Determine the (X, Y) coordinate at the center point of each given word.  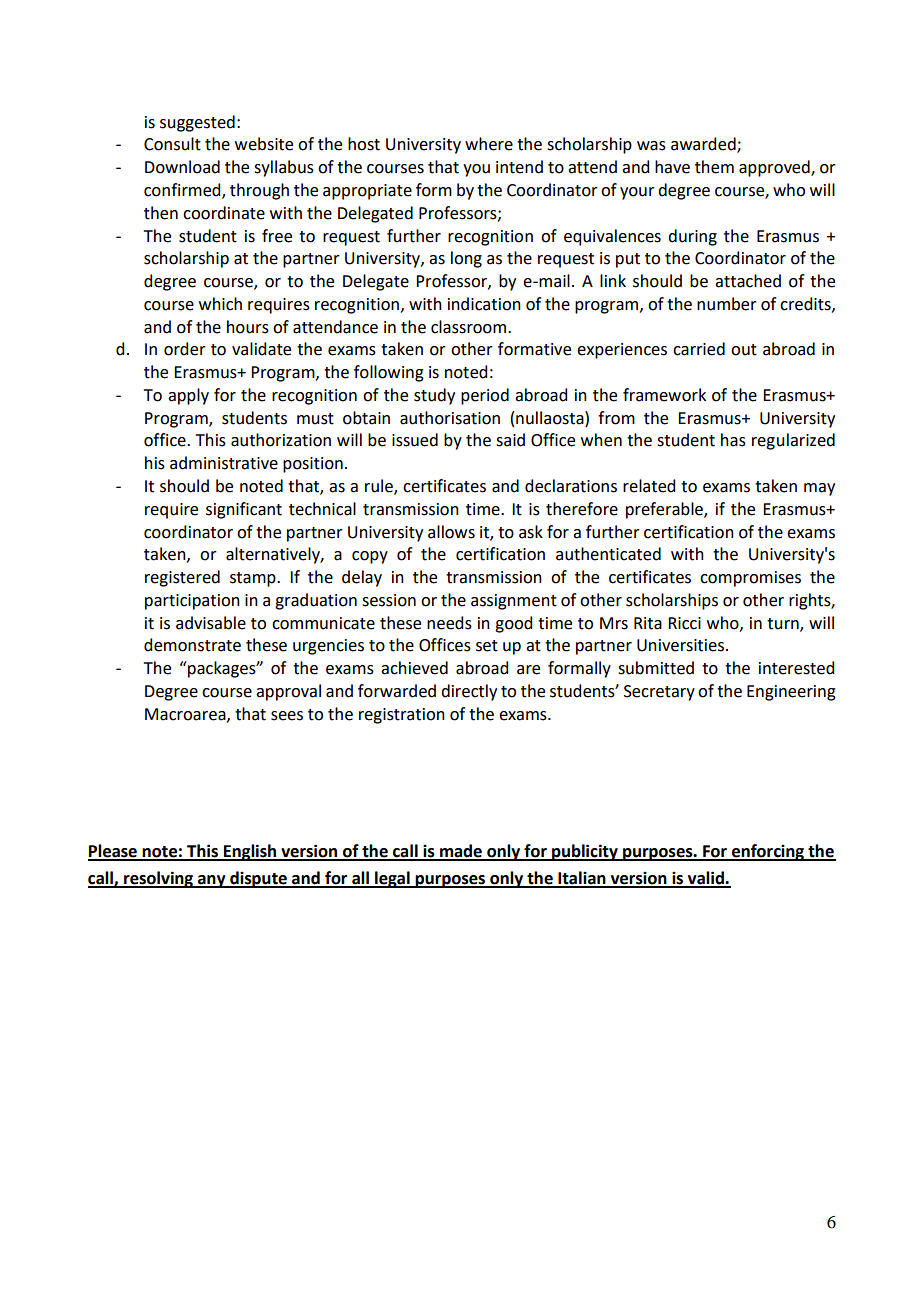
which (220, 304)
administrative (224, 463)
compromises (750, 579)
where (489, 144)
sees (287, 716)
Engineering (791, 693)
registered (182, 578)
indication (484, 304)
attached (748, 281)
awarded (704, 145)
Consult (172, 144)
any (212, 881)
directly (469, 692)
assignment (514, 602)
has (733, 440)
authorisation (450, 418)
